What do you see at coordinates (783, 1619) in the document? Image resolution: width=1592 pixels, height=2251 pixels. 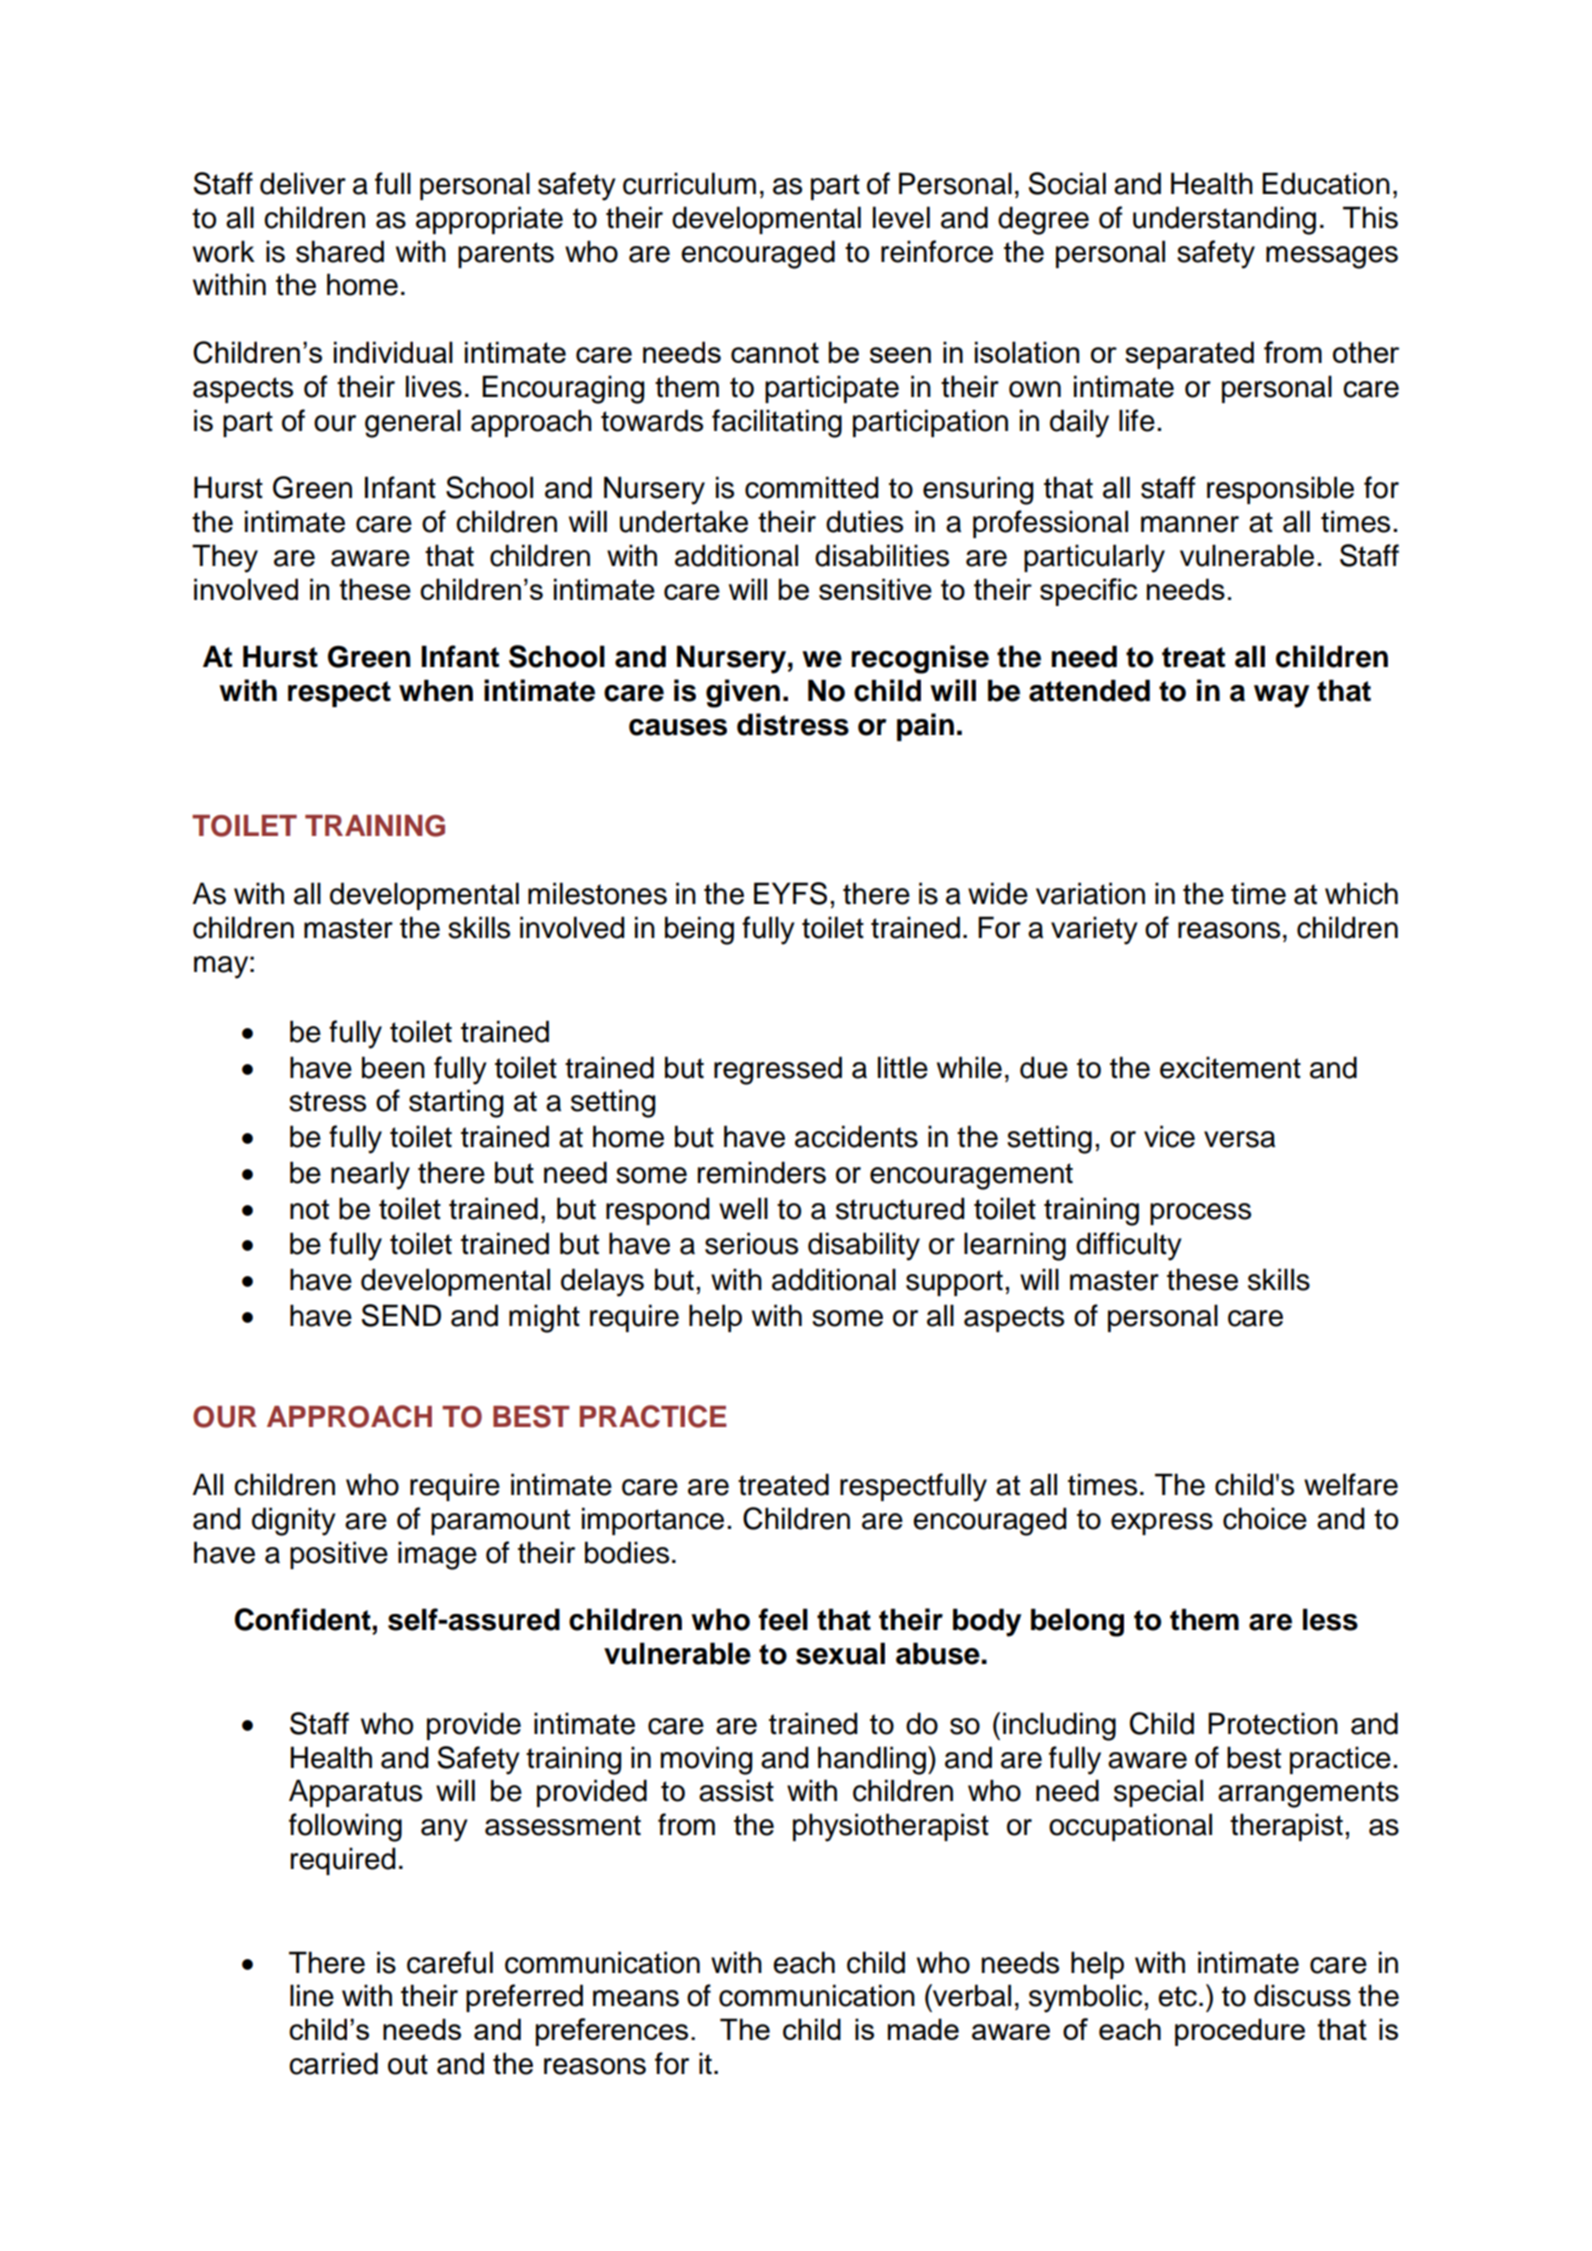 I see `feel` at bounding box center [783, 1619].
